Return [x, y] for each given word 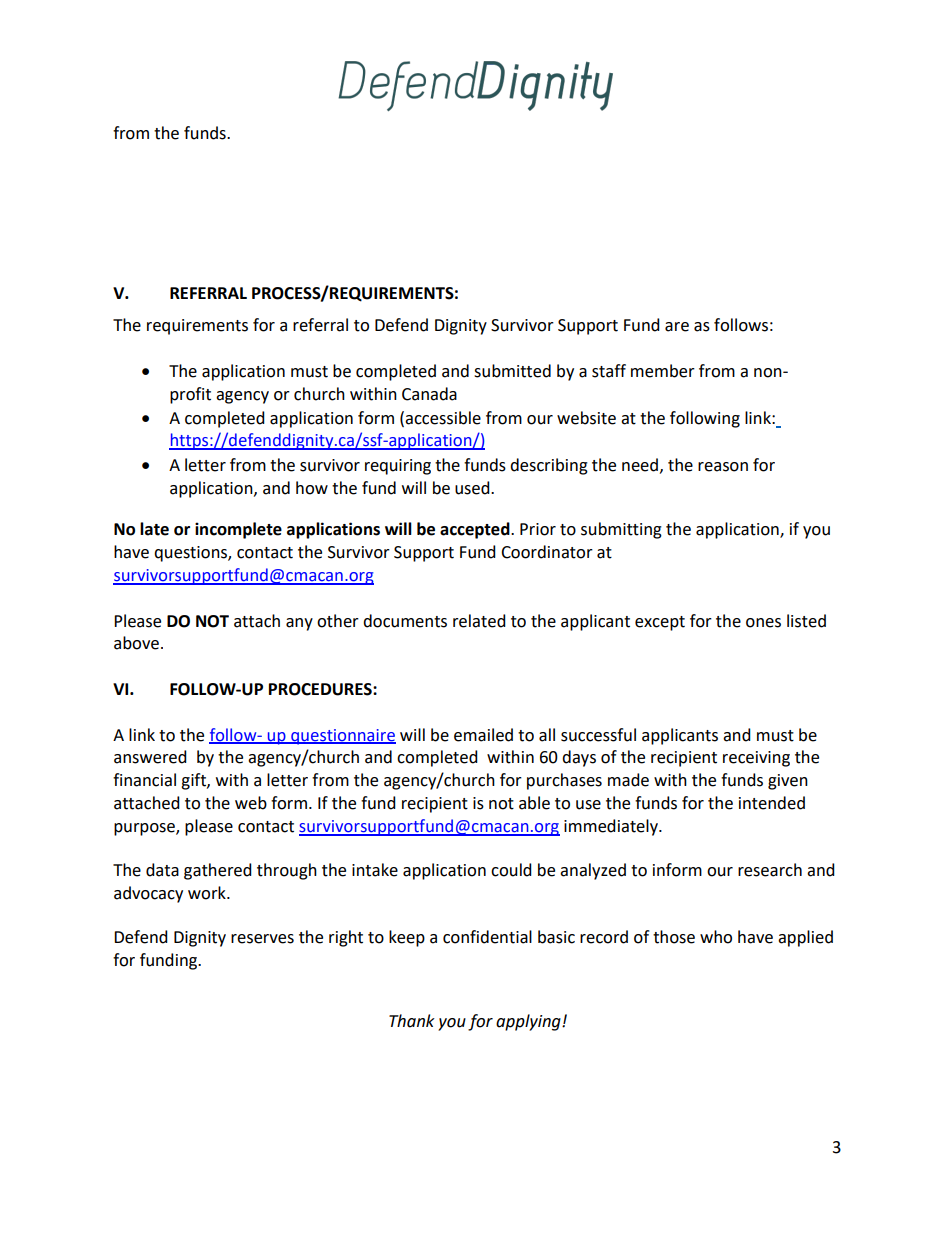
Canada [429, 394]
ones [763, 623]
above [136, 643]
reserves [262, 939]
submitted [512, 371]
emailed [483, 735]
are [677, 327]
